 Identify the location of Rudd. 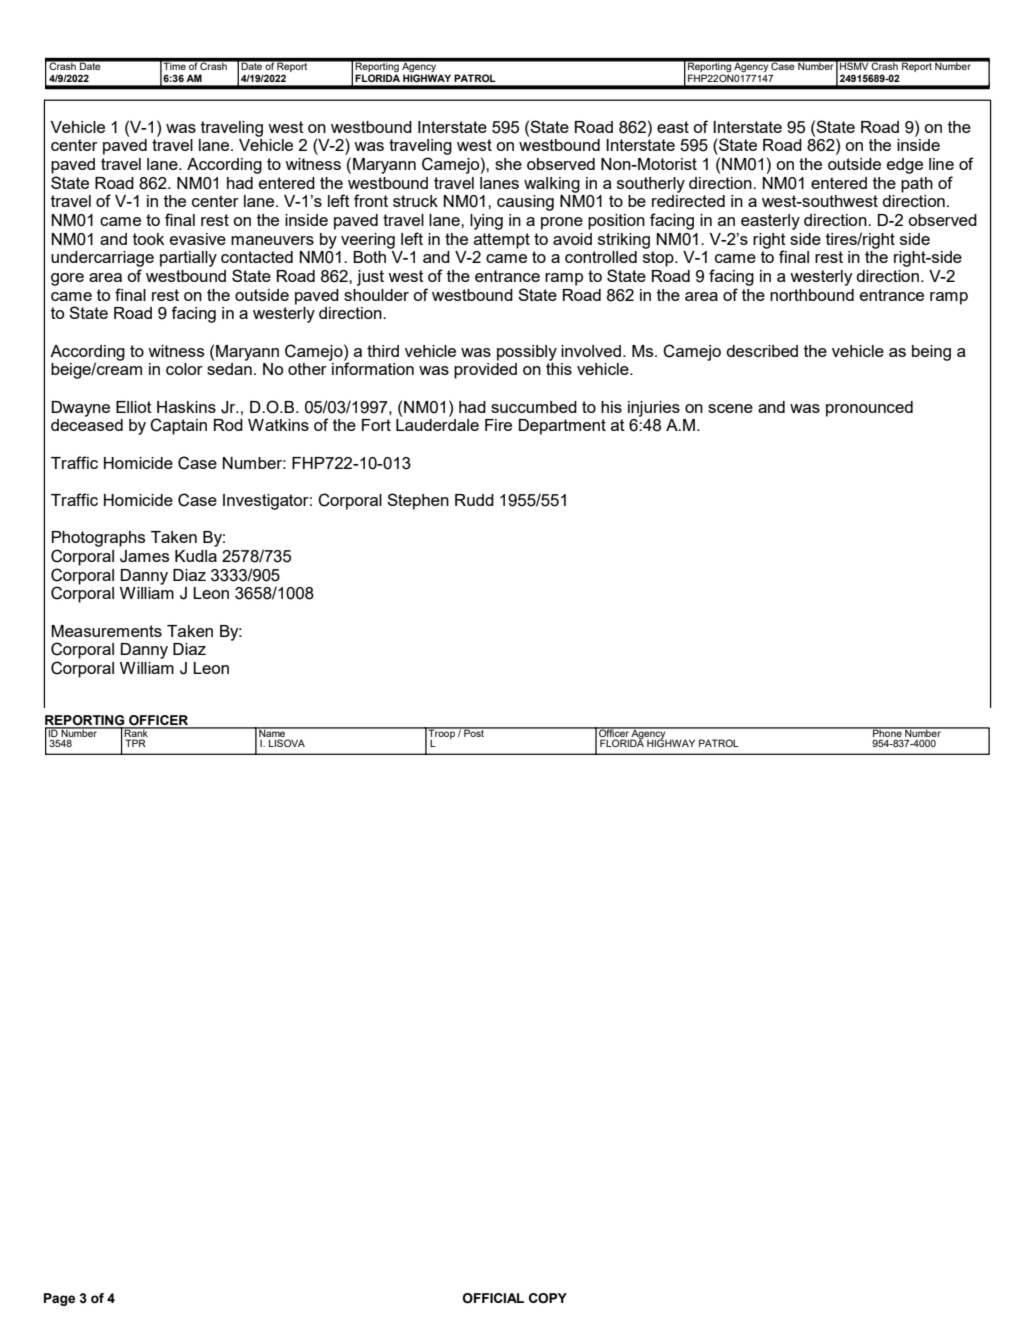
(474, 500).
